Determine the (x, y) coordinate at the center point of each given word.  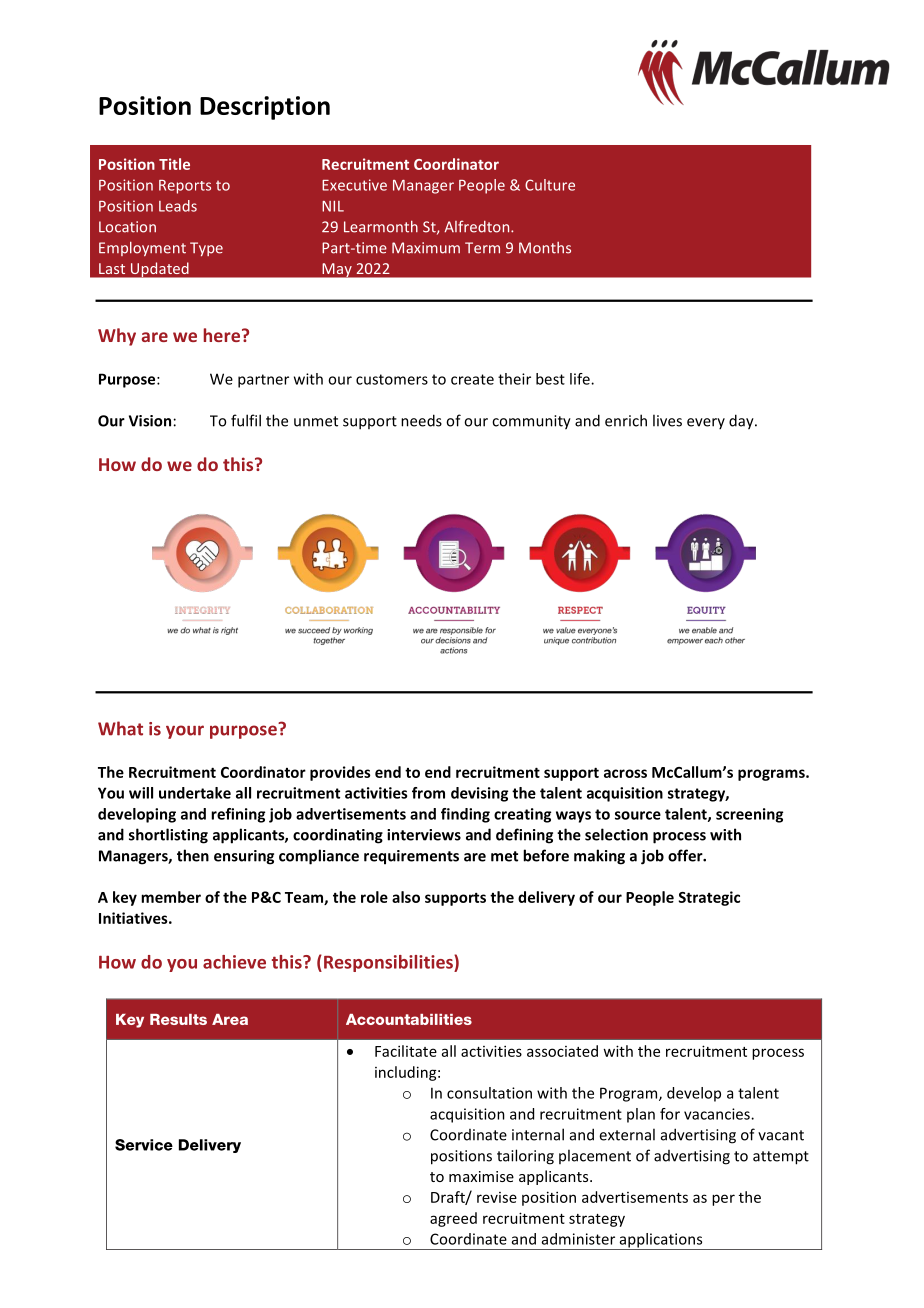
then (193, 855)
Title (174, 164)
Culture (550, 185)
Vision (150, 421)
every (706, 423)
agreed (453, 1219)
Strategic (709, 898)
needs (421, 420)
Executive (354, 185)
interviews (424, 835)
